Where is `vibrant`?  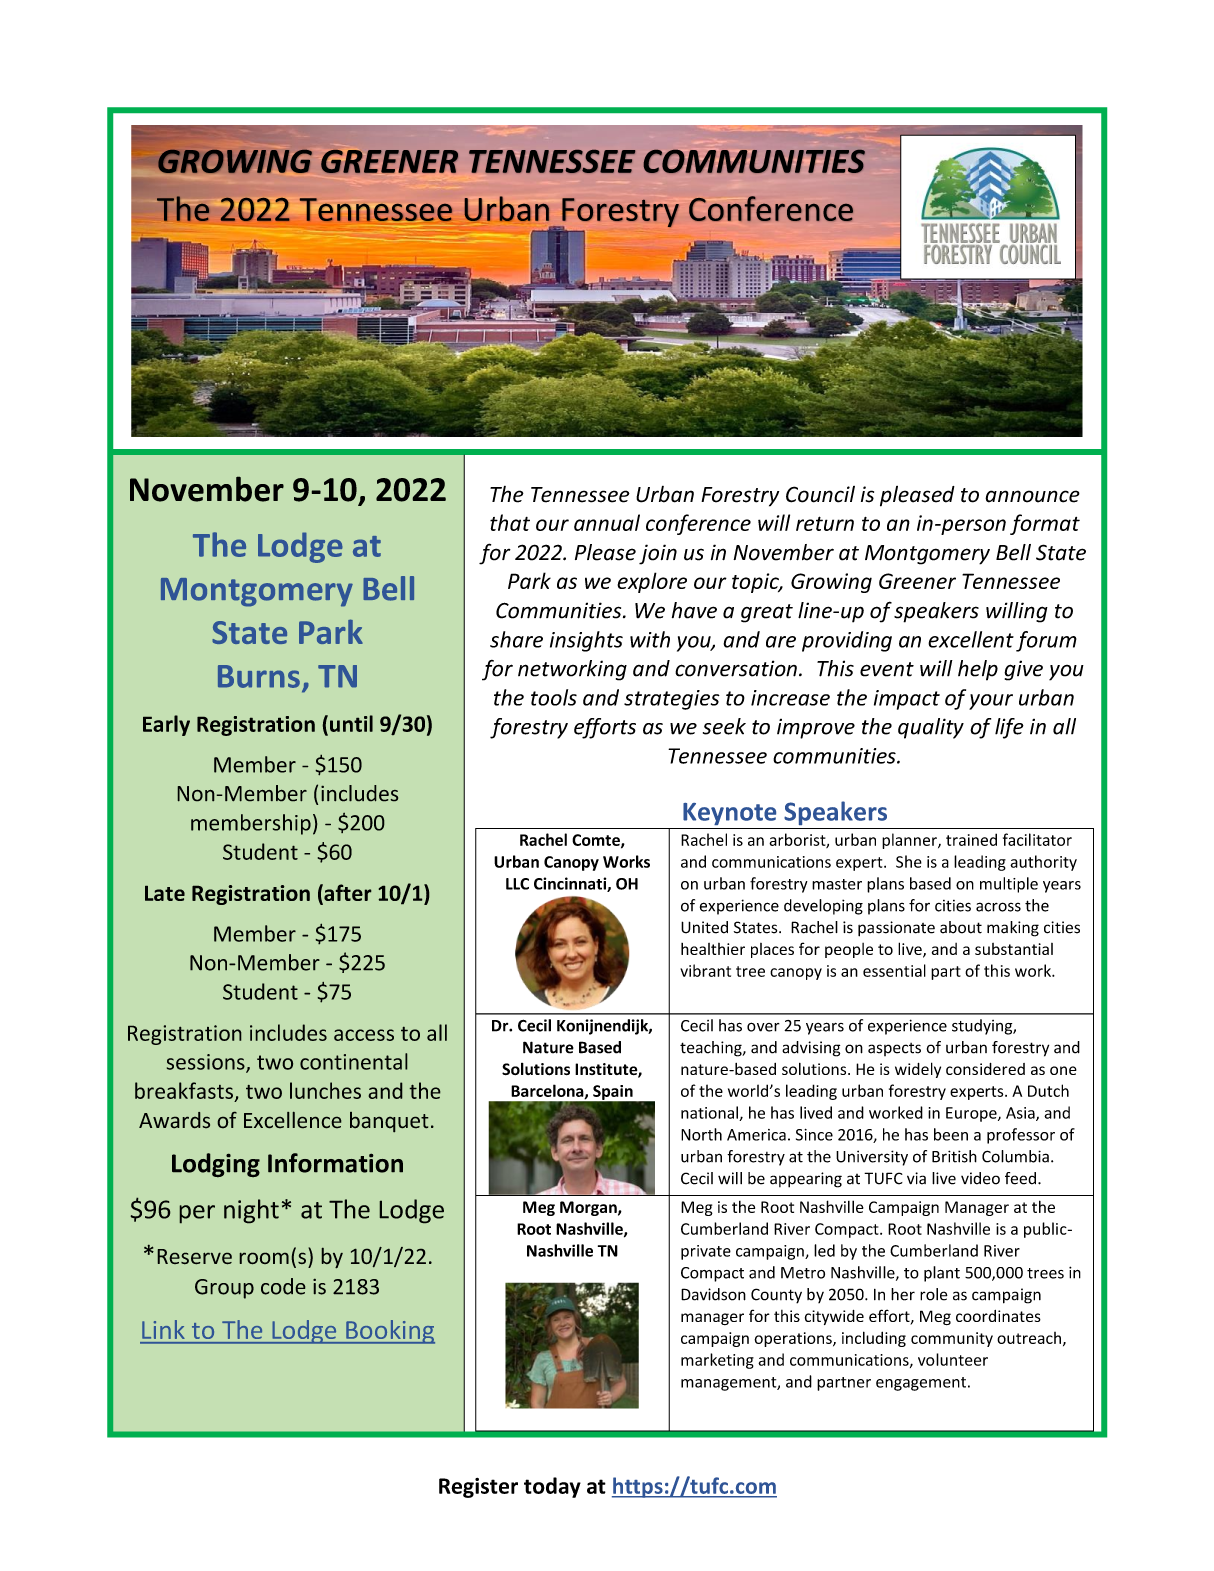 vibrant is located at coordinates (705, 970).
